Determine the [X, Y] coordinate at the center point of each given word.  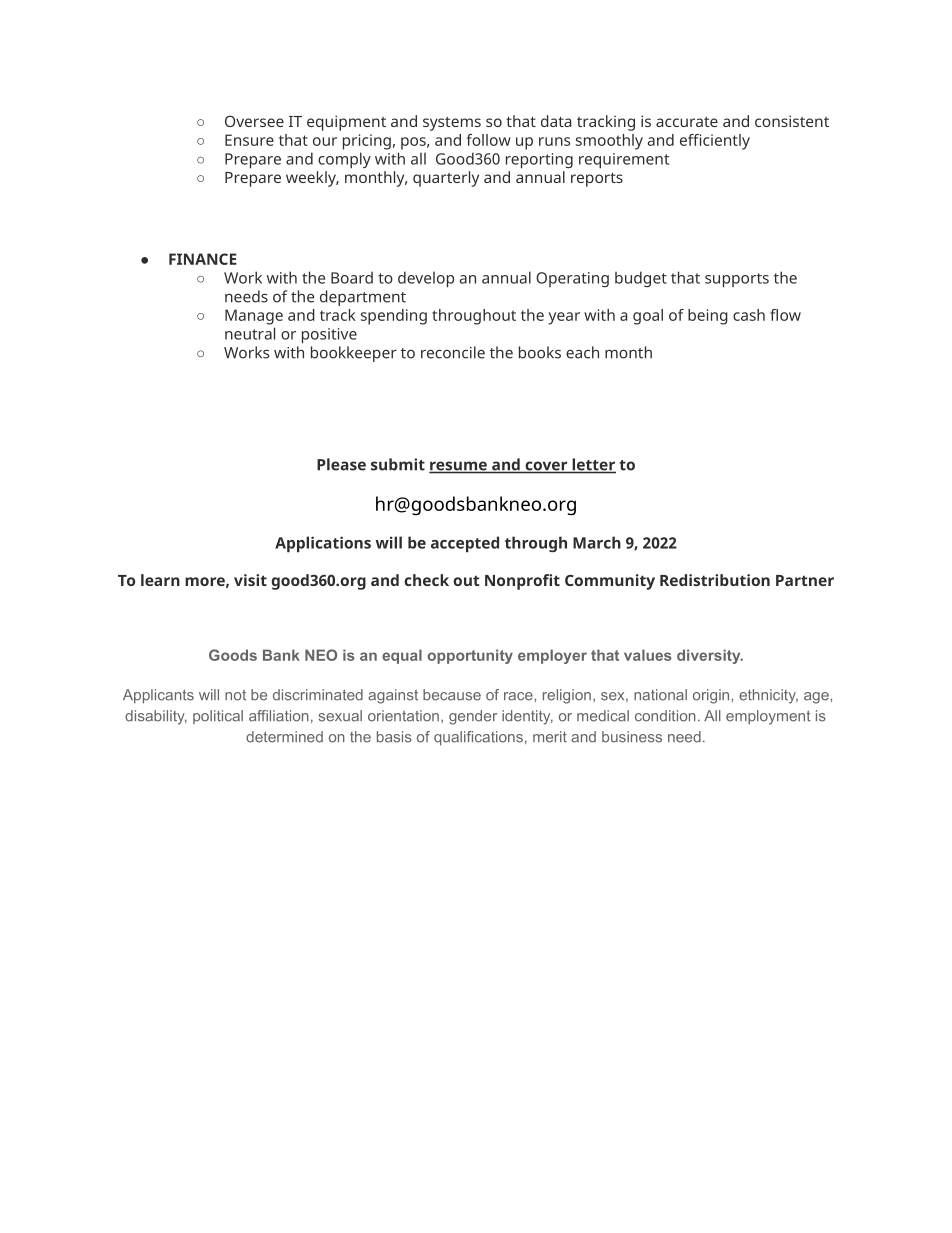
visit [250, 580]
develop [426, 279]
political [218, 717]
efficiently [715, 142]
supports [737, 280]
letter [593, 465]
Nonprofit [522, 582]
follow [488, 140]
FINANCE [203, 259]
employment [768, 717]
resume [459, 467]
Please [341, 464]
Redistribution [715, 580]
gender [473, 717]
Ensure [249, 140]
